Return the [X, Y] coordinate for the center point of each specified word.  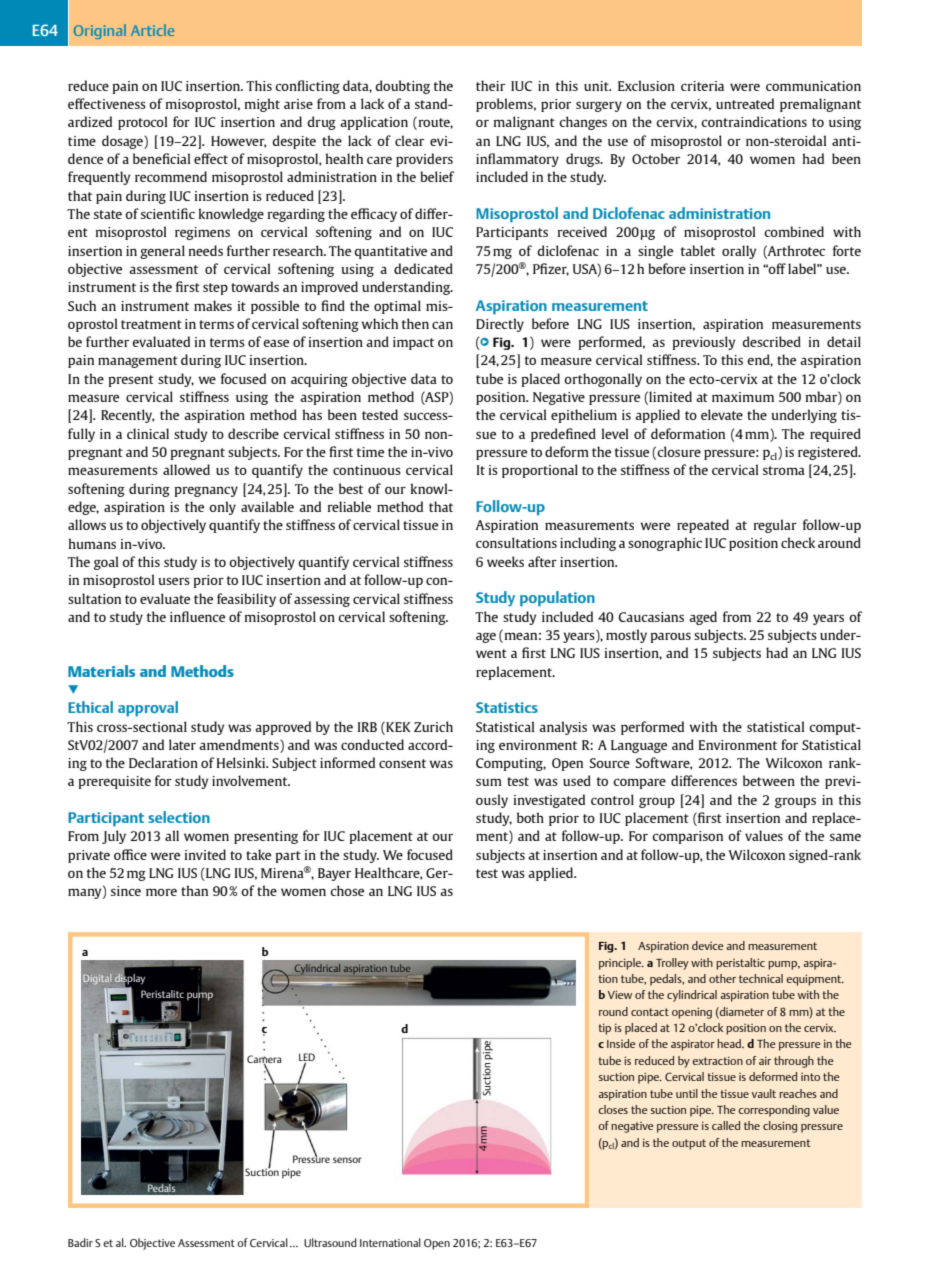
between [769, 780]
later [182, 744]
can [442, 325]
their [490, 85]
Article [152, 30]
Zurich [433, 726]
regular [775, 526]
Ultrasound [330, 1242]
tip [604, 1029]
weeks [505, 561]
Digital [97, 979]
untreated [745, 103]
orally [739, 252]
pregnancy [206, 491]
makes [213, 305]
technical [761, 978]
